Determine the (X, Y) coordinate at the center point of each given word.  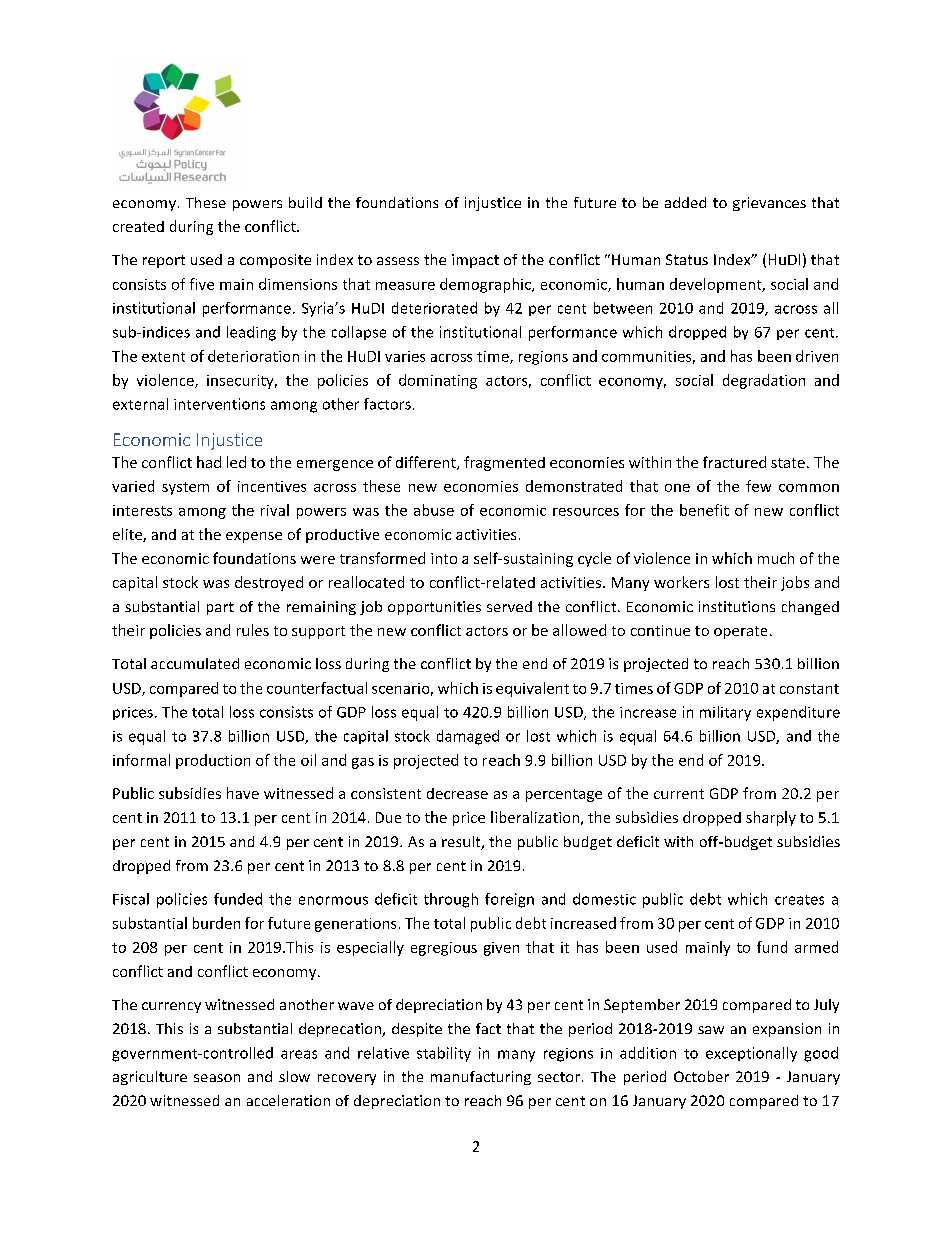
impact (475, 261)
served (509, 606)
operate (740, 632)
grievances (769, 204)
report (164, 261)
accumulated (195, 663)
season (217, 1078)
